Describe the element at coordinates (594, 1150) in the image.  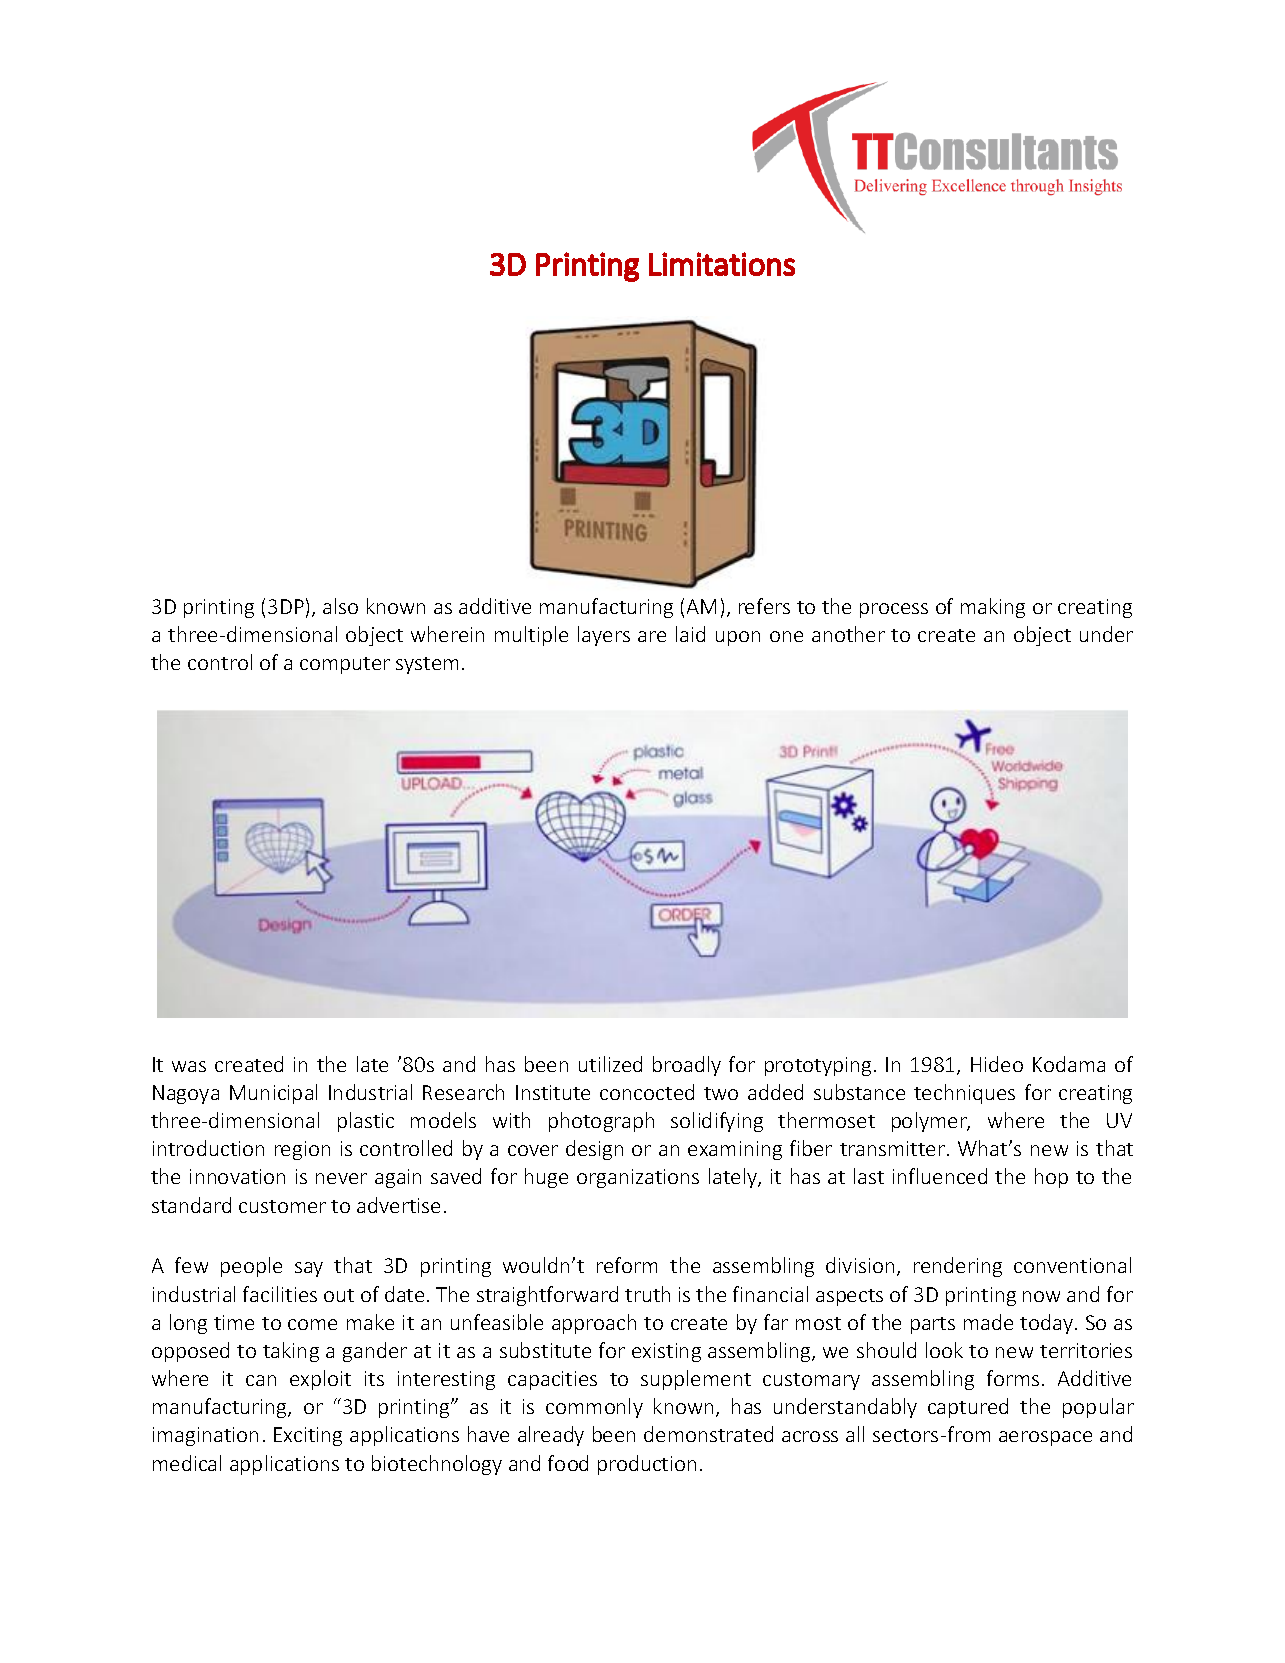
I see `design` at that location.
